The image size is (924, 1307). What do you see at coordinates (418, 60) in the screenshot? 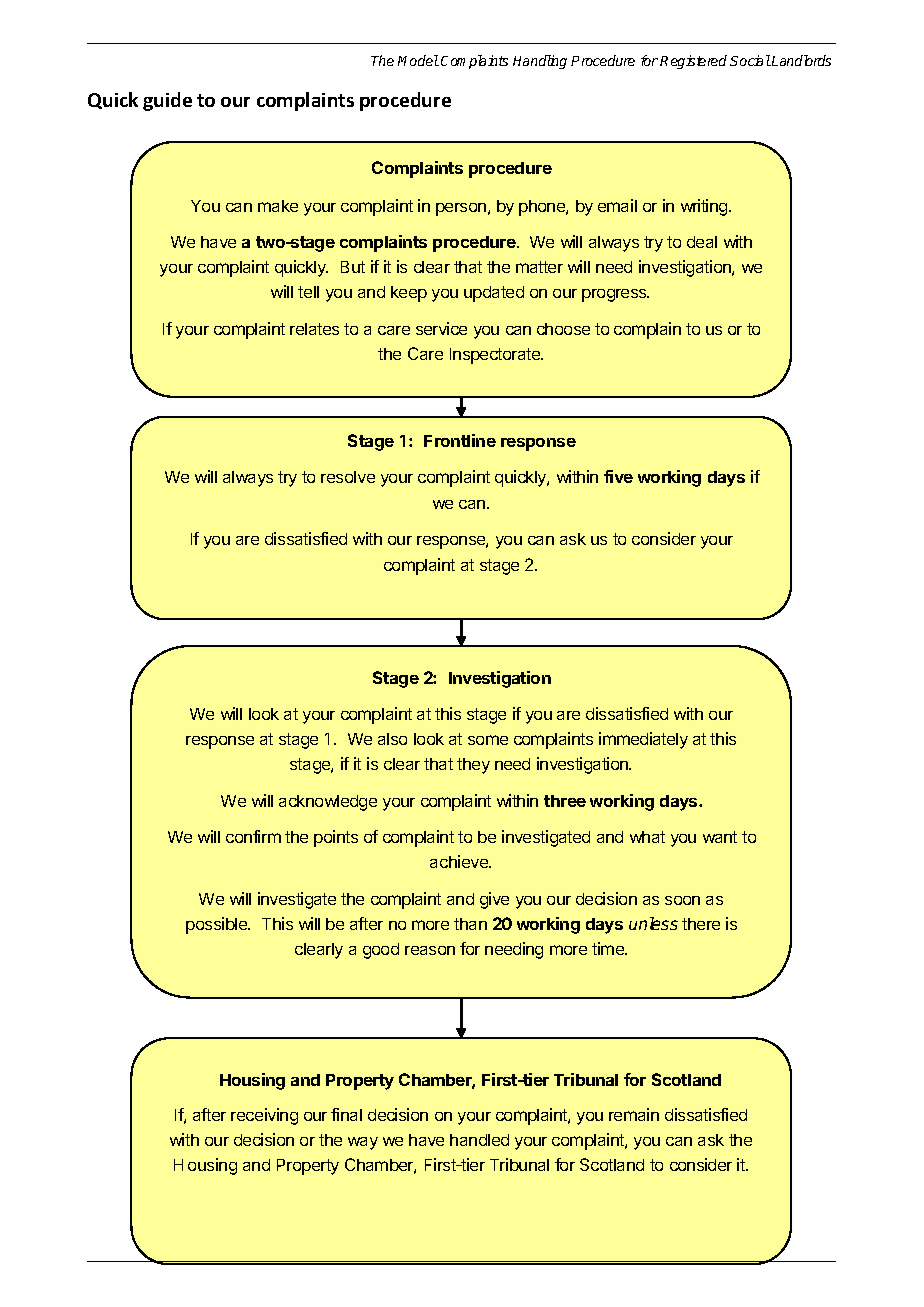
I see `Model` at bounding box center [418, 60].
